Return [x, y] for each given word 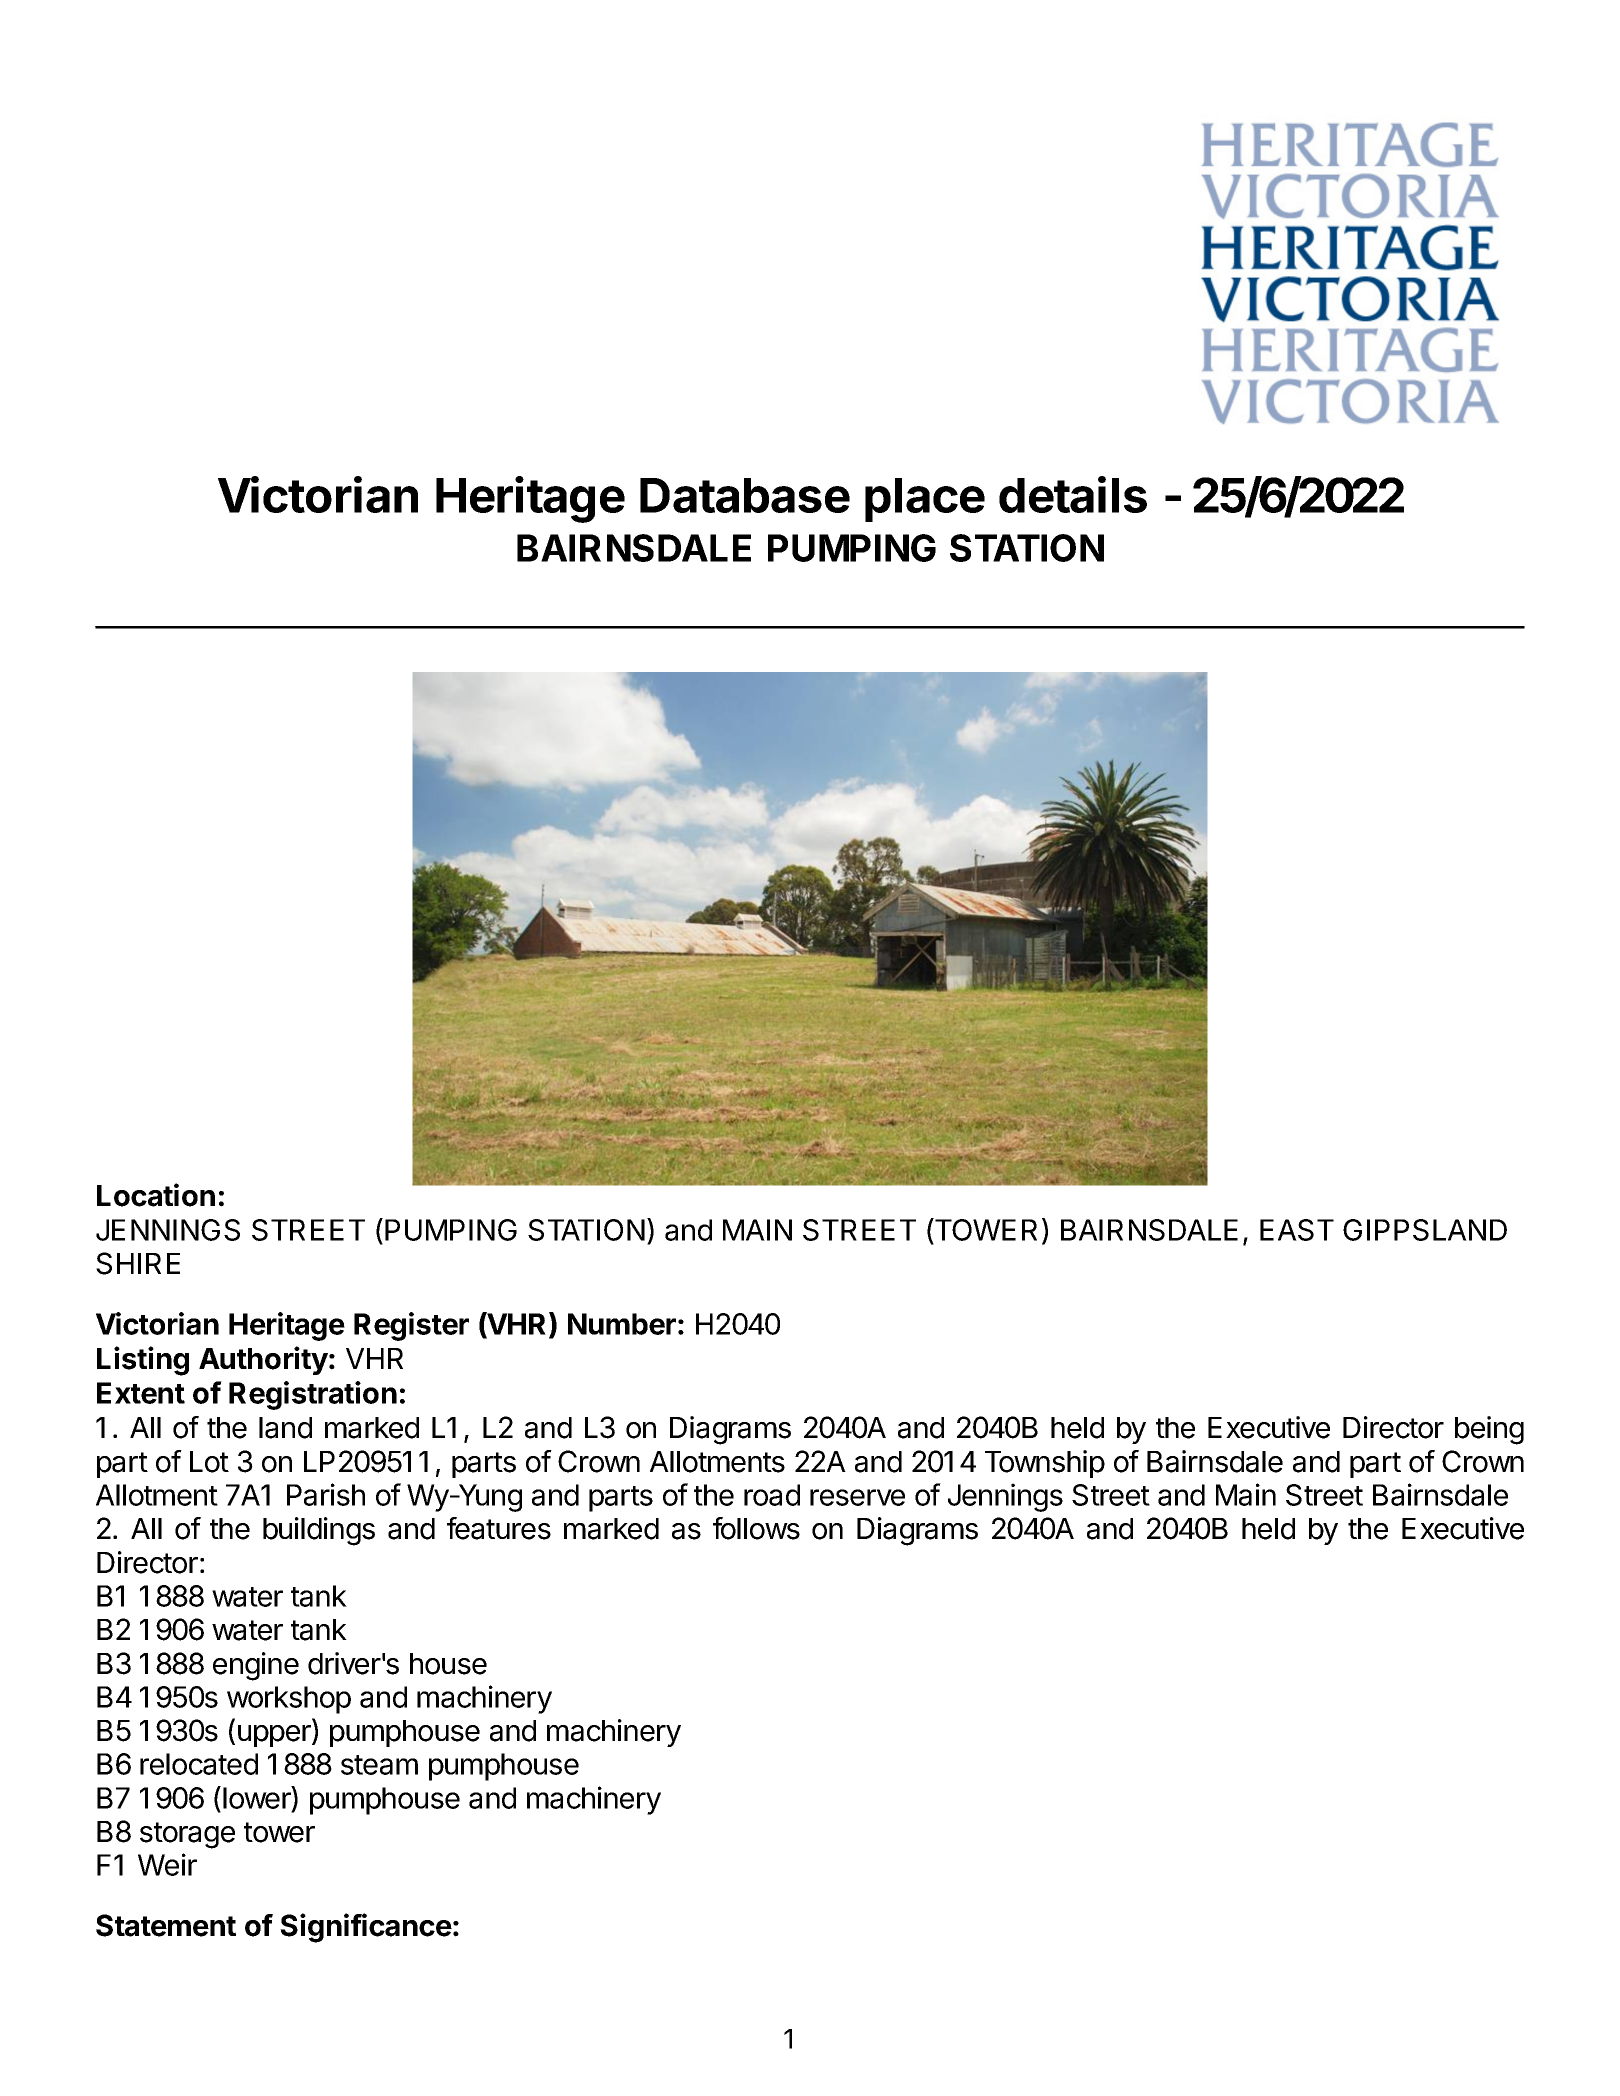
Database [745, 495]
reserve [857, 1497]
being [1489, 1430]
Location [156, 1195]
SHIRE [138, 1263]
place [925, 500]
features [499, 1528]
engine [256, 1666]
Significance [366, 1928]
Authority [263, 1360]
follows [756, 1528]
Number [622, 1324]
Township [1045, 1464]
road [772, 1495]
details [1073, 494]
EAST [1297, 1230]
